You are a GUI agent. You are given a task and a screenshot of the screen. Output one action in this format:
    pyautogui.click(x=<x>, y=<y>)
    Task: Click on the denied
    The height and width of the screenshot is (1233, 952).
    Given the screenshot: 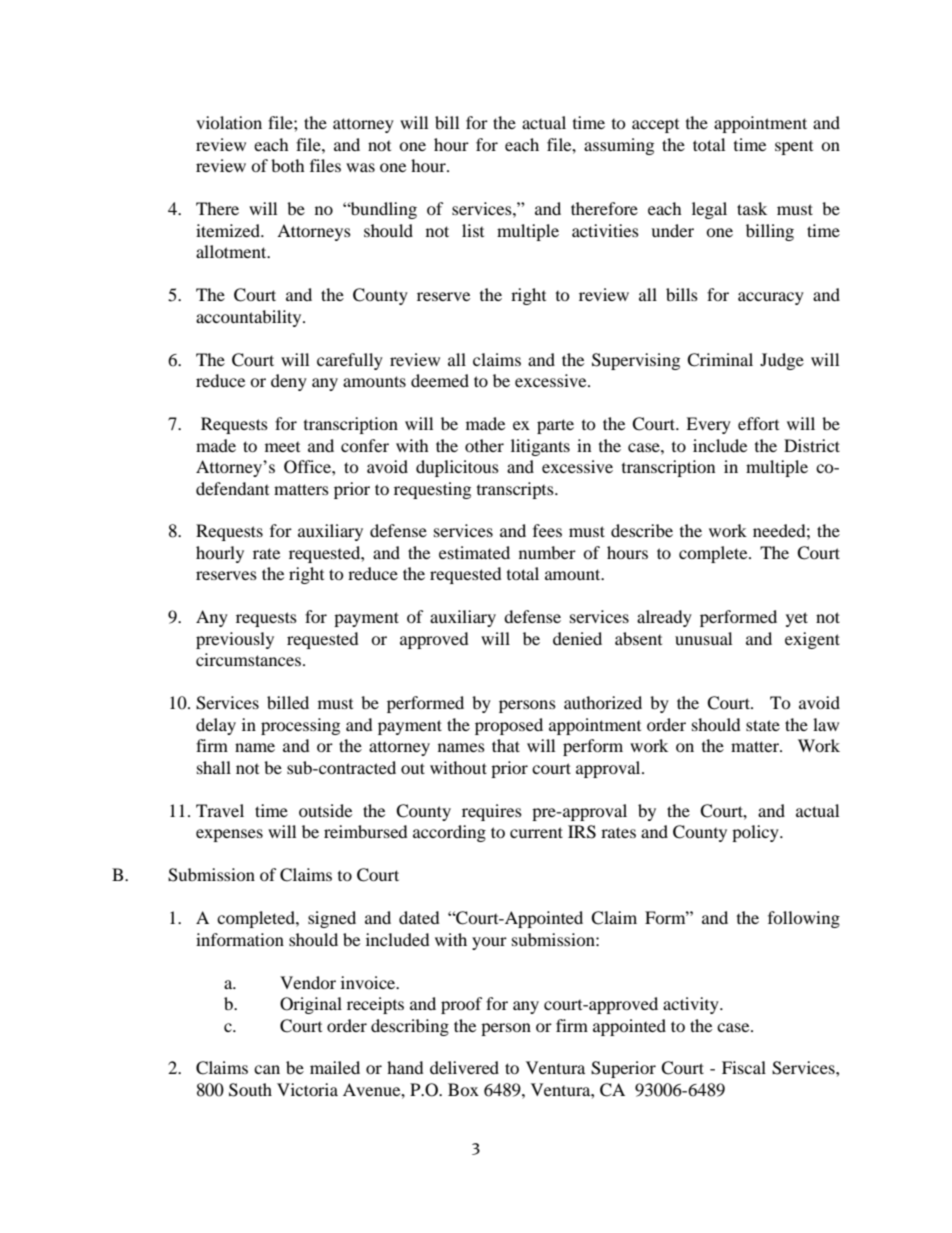 What is the action you would take?
    pyautogui.click(x=577, y=638)
